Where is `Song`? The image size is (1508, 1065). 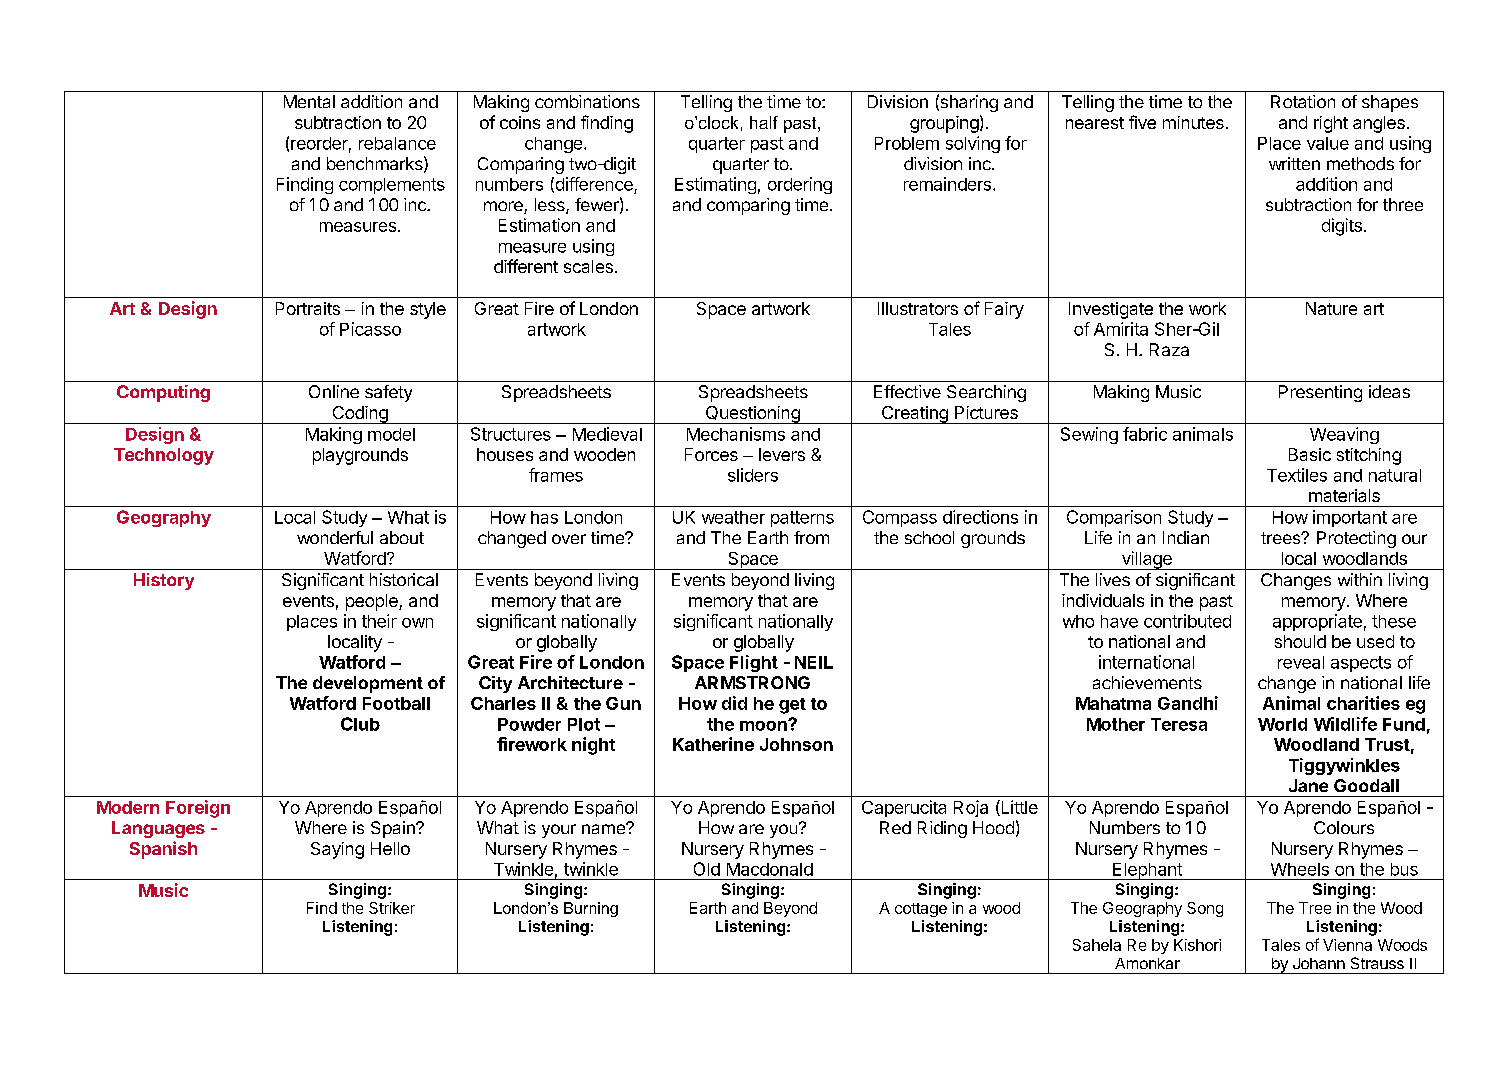 Song is located at coordinates (1205, 909).
